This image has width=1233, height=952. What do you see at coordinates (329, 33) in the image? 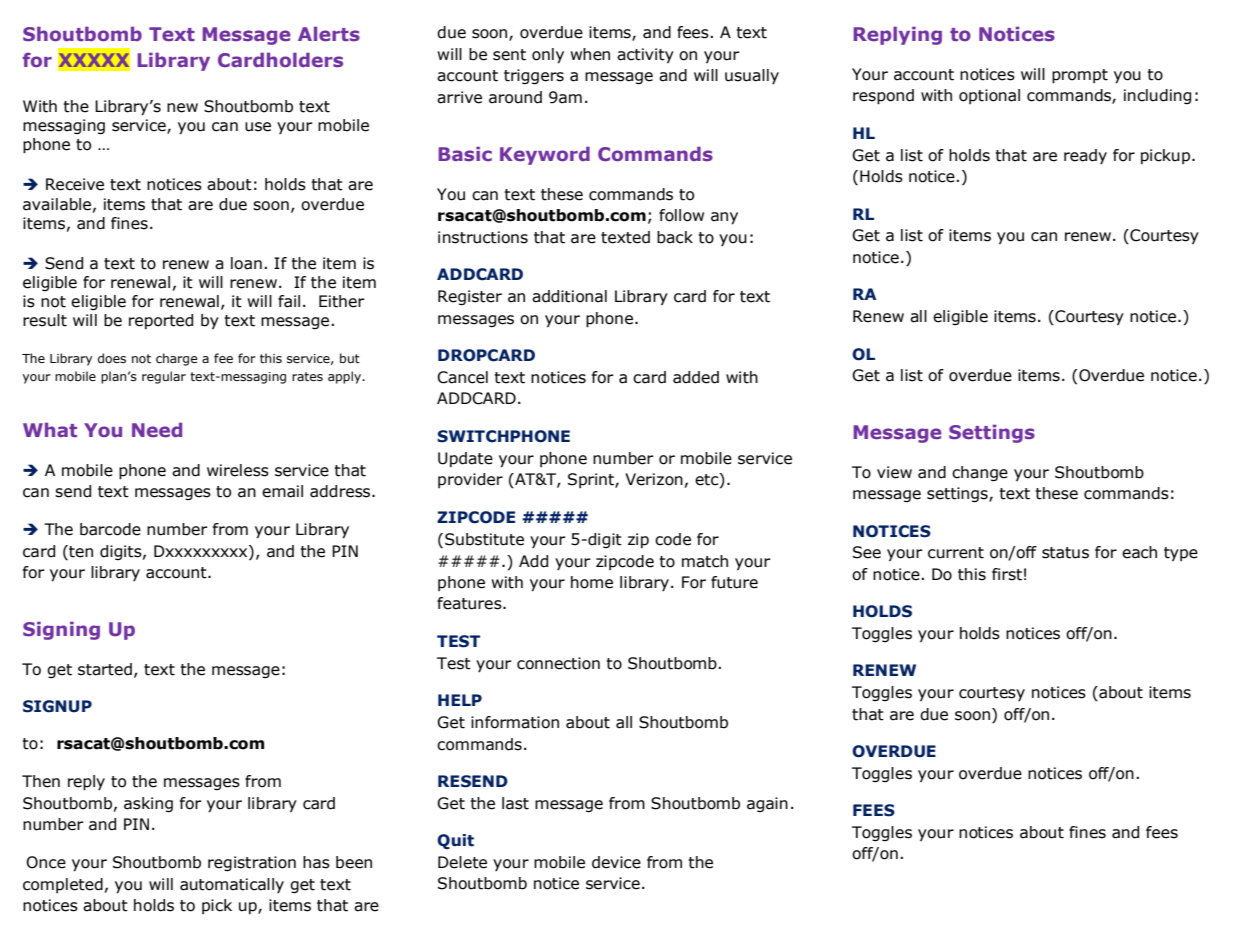
I see `Alerts` at bounding box center [329, 33].
